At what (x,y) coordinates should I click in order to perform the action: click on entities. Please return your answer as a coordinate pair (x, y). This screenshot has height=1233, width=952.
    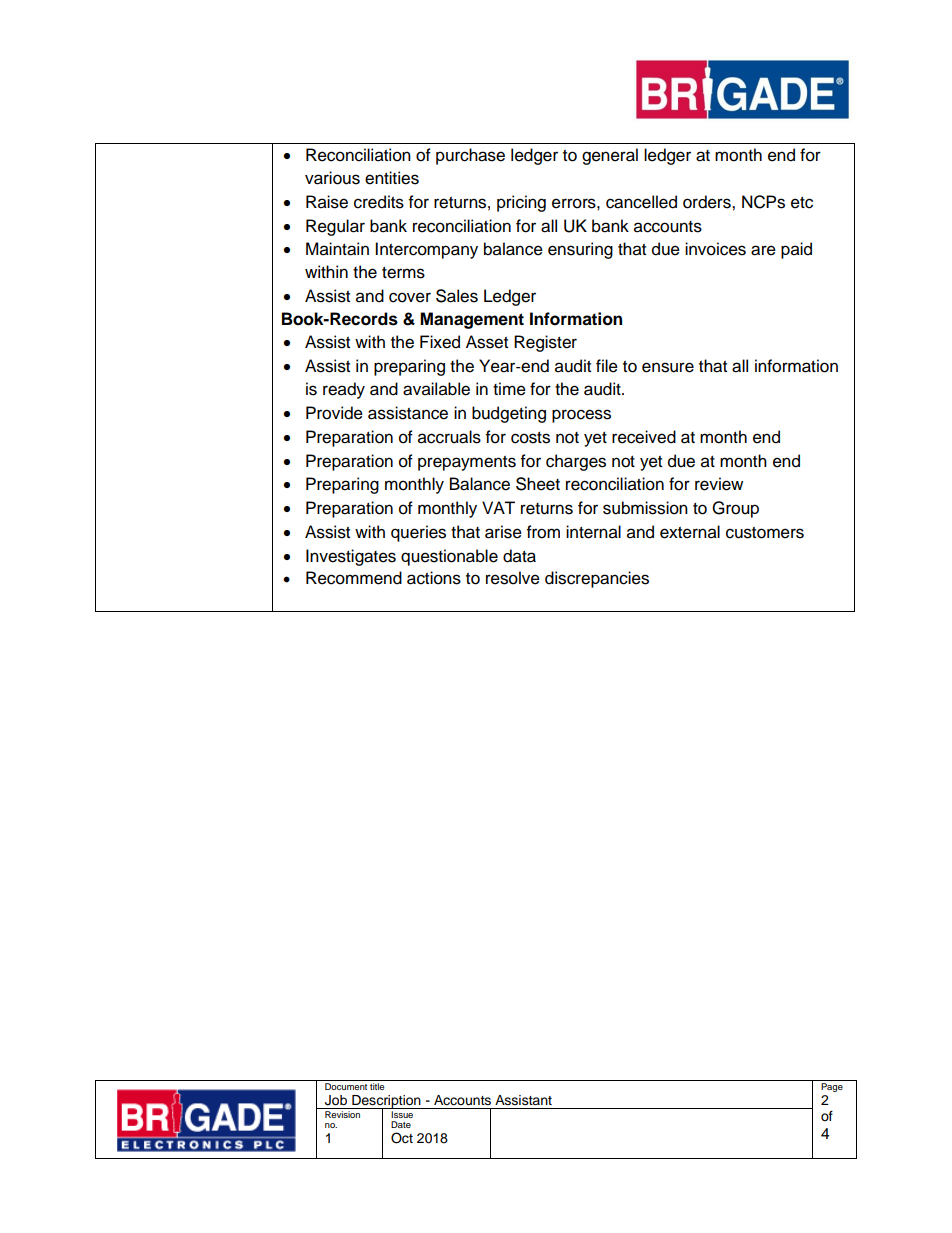
    Looking at the image, I should click on (392, 178).
